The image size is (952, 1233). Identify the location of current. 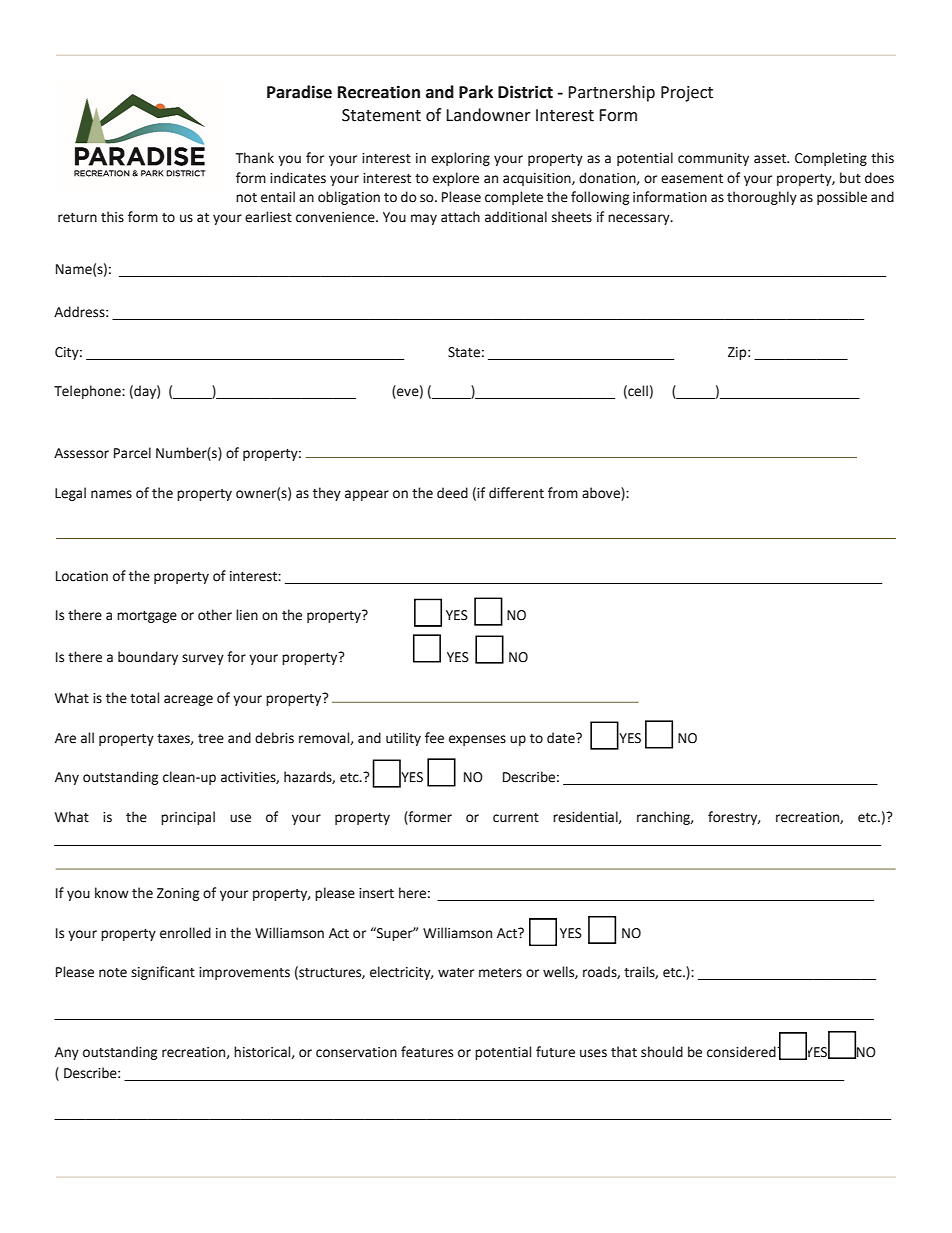
(516, 818).
